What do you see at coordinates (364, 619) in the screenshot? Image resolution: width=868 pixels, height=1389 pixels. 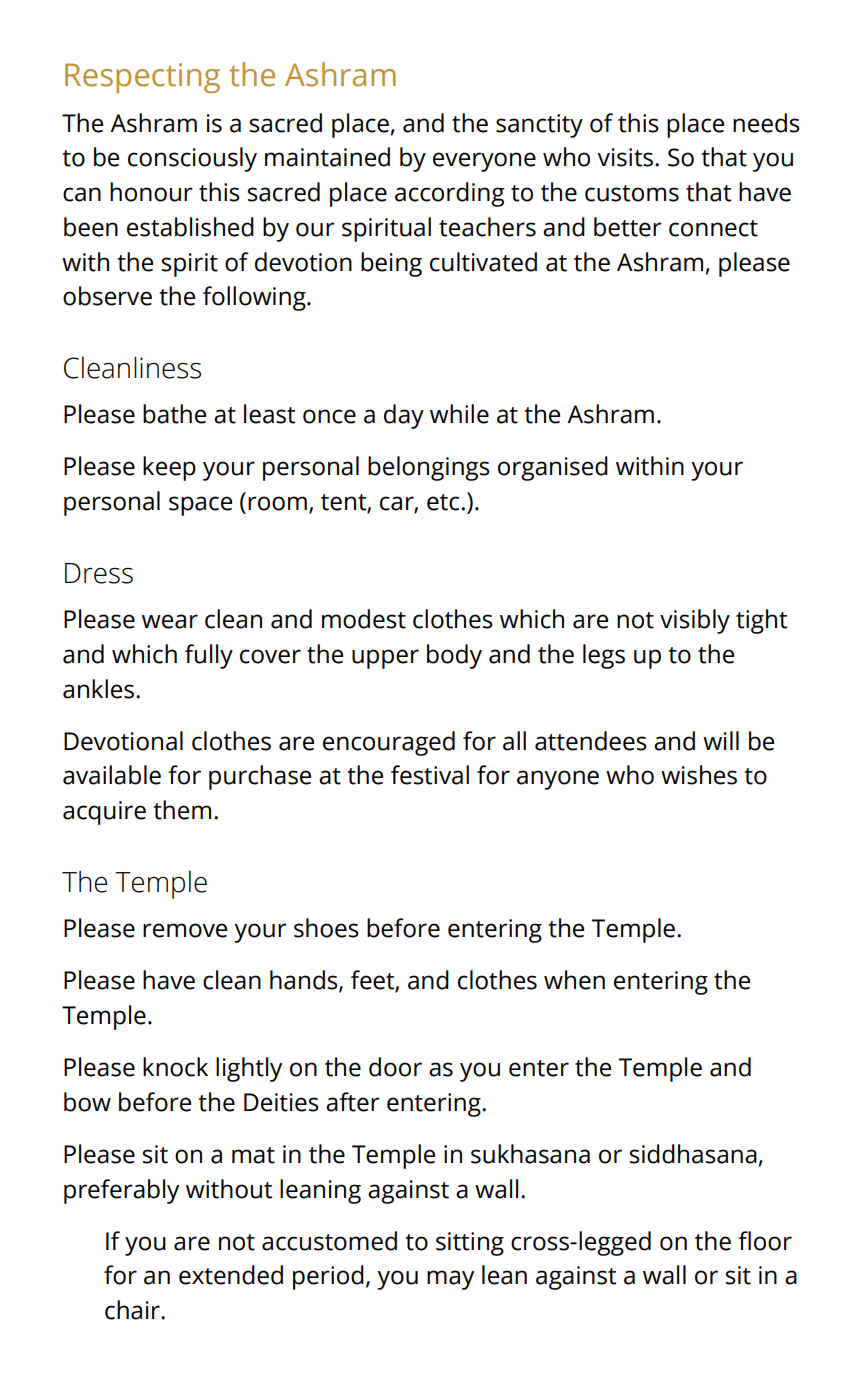 I see `modest` at bounding box center [364, 619].
